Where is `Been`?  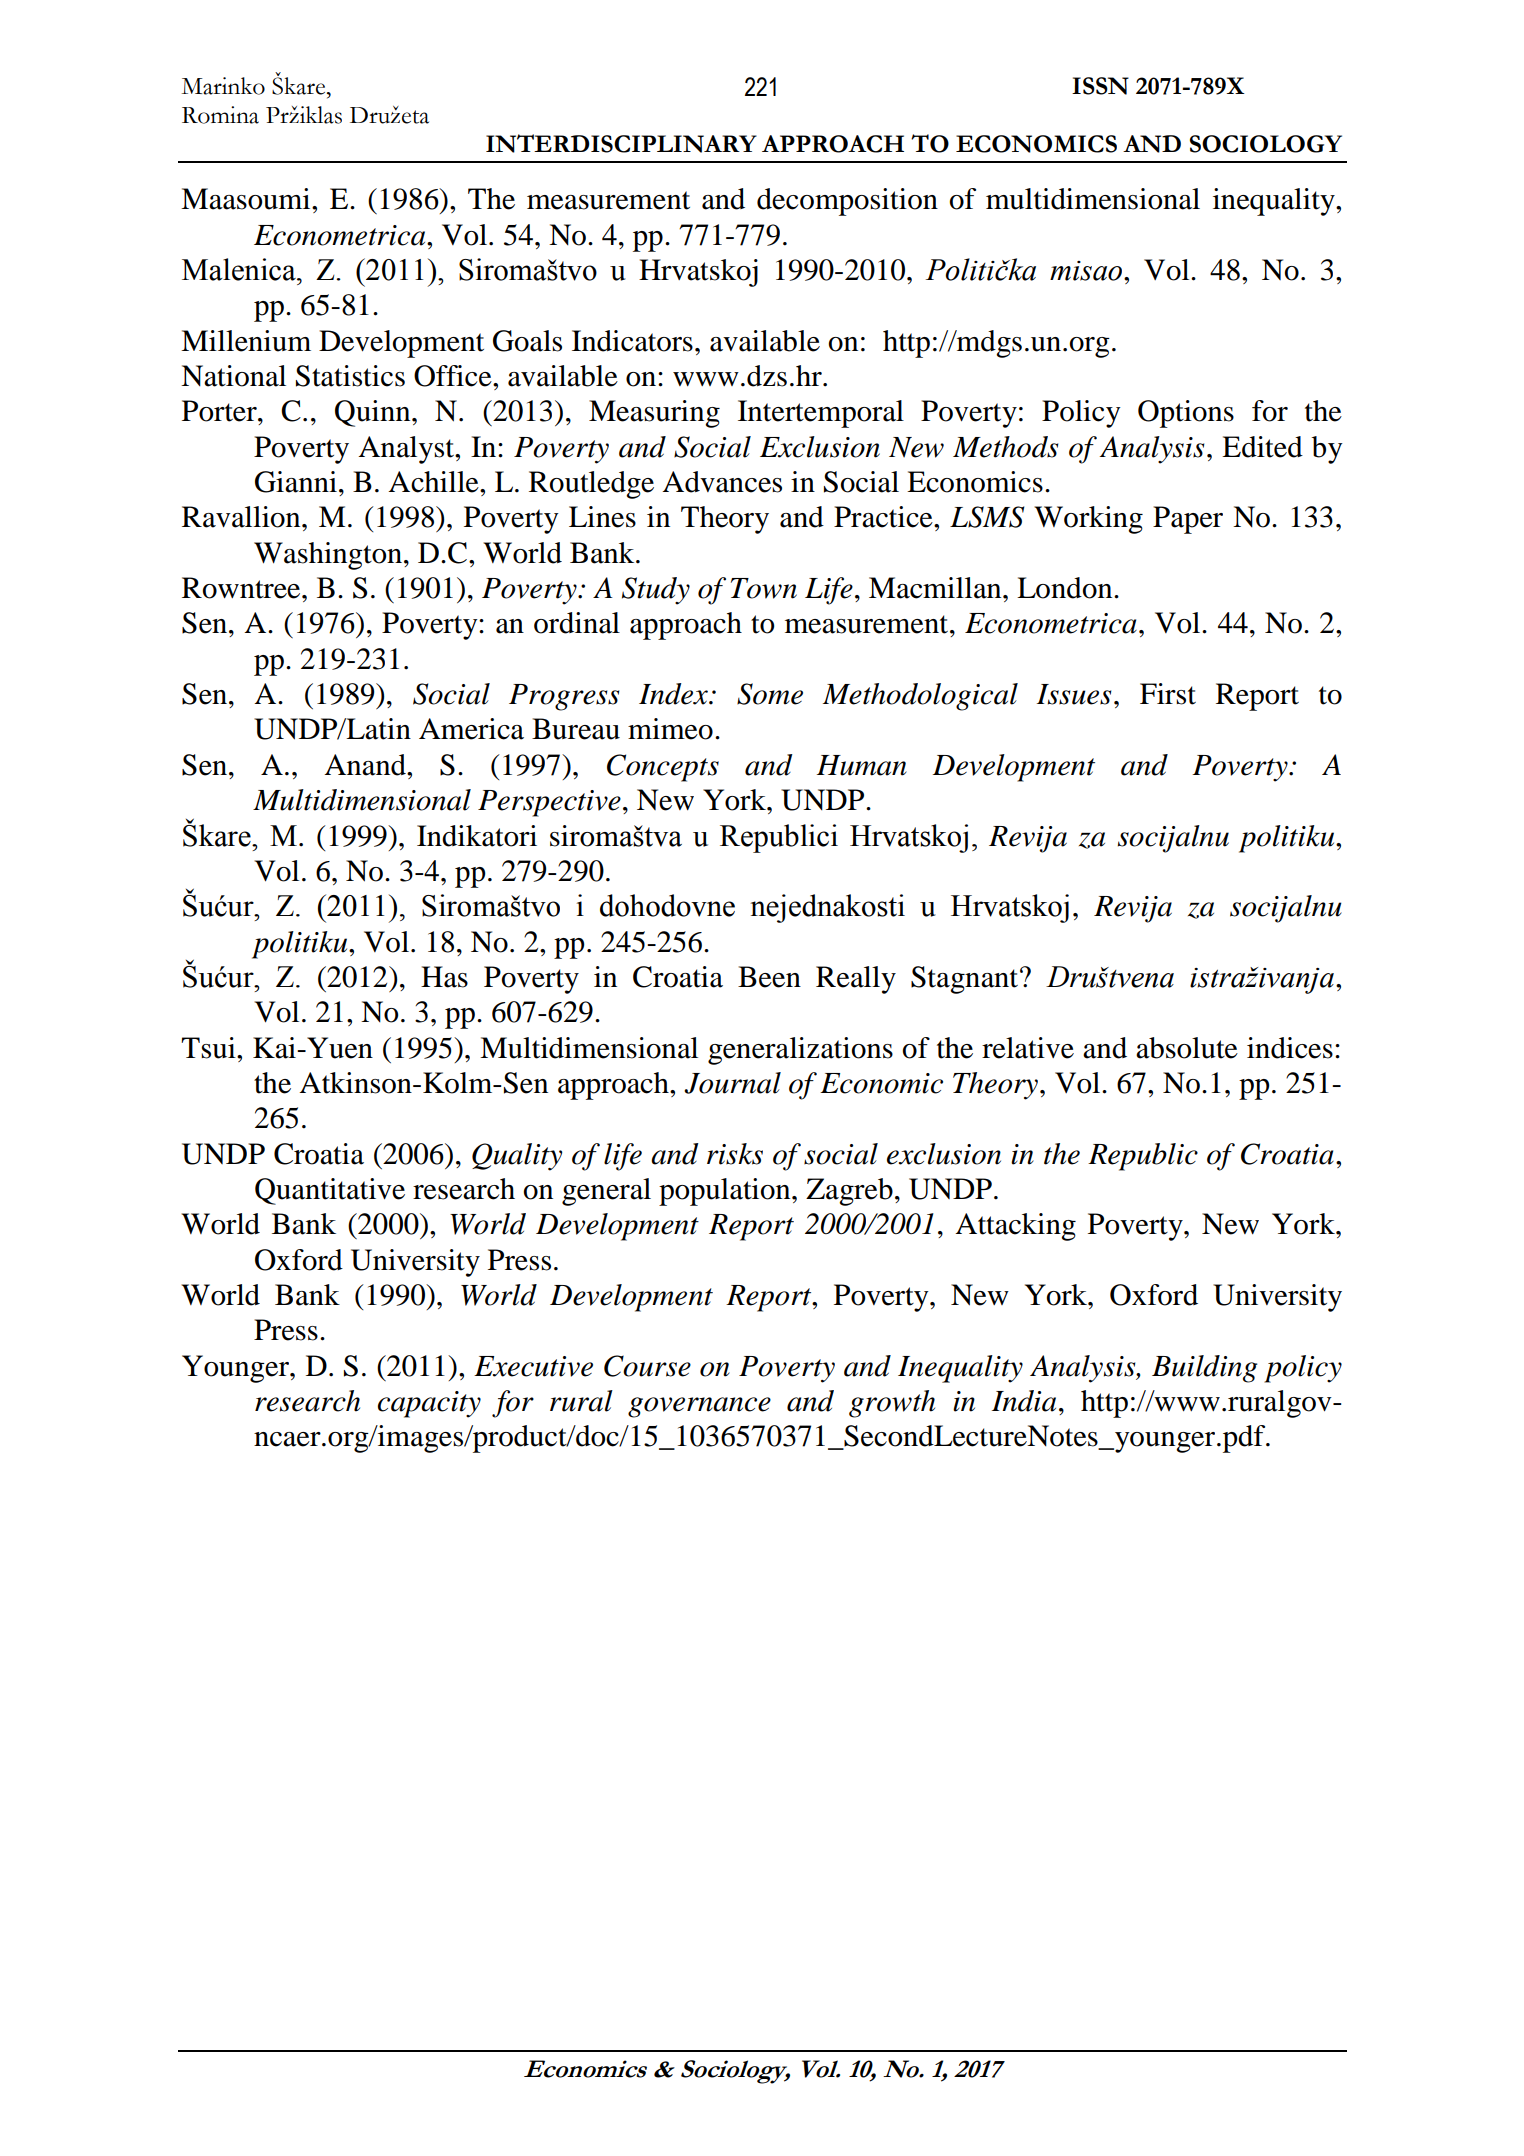
Been is located at coordinates (769, 977).
